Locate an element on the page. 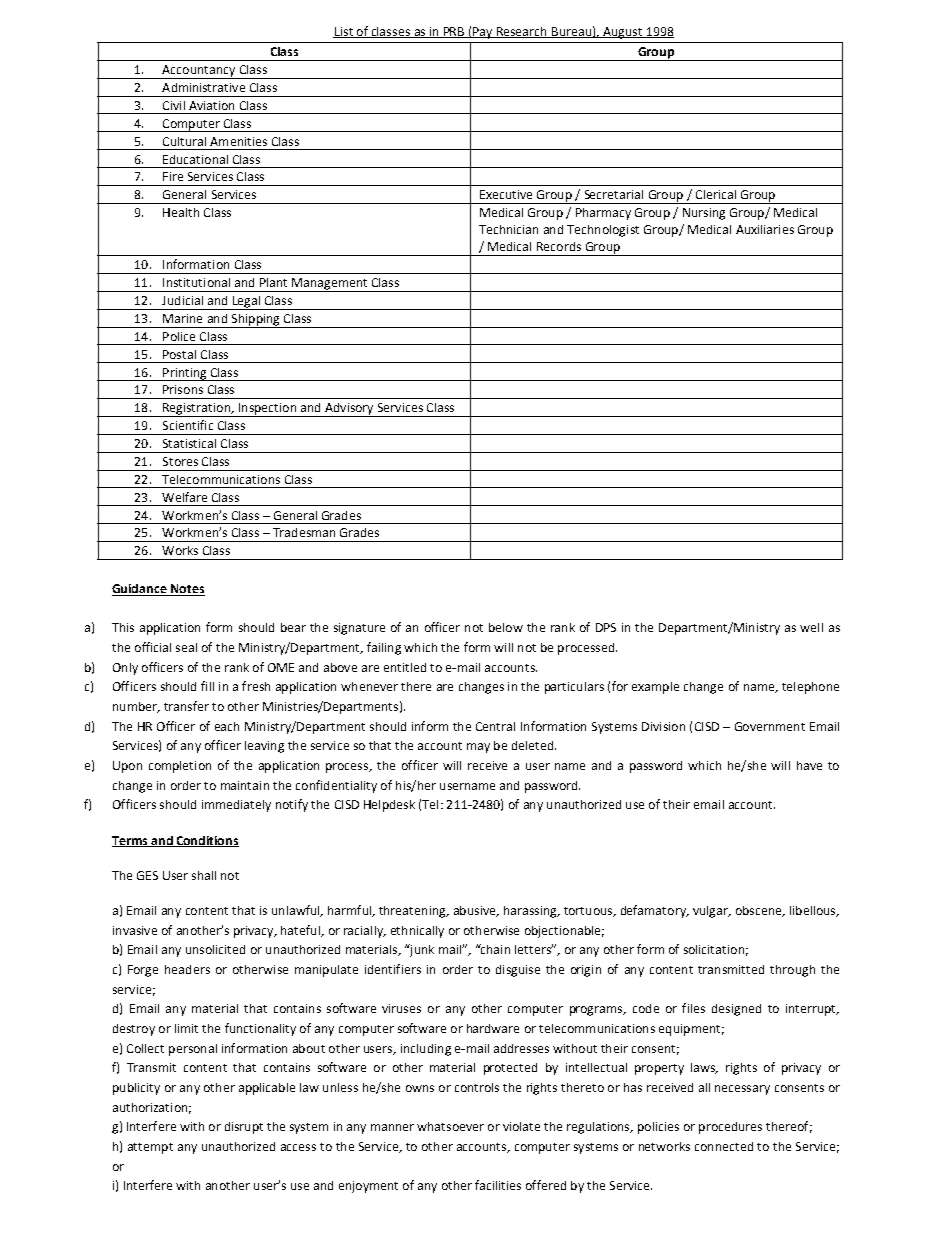 The height and width of the page is (1233, 952). below is located at coordinates (506, 627).
